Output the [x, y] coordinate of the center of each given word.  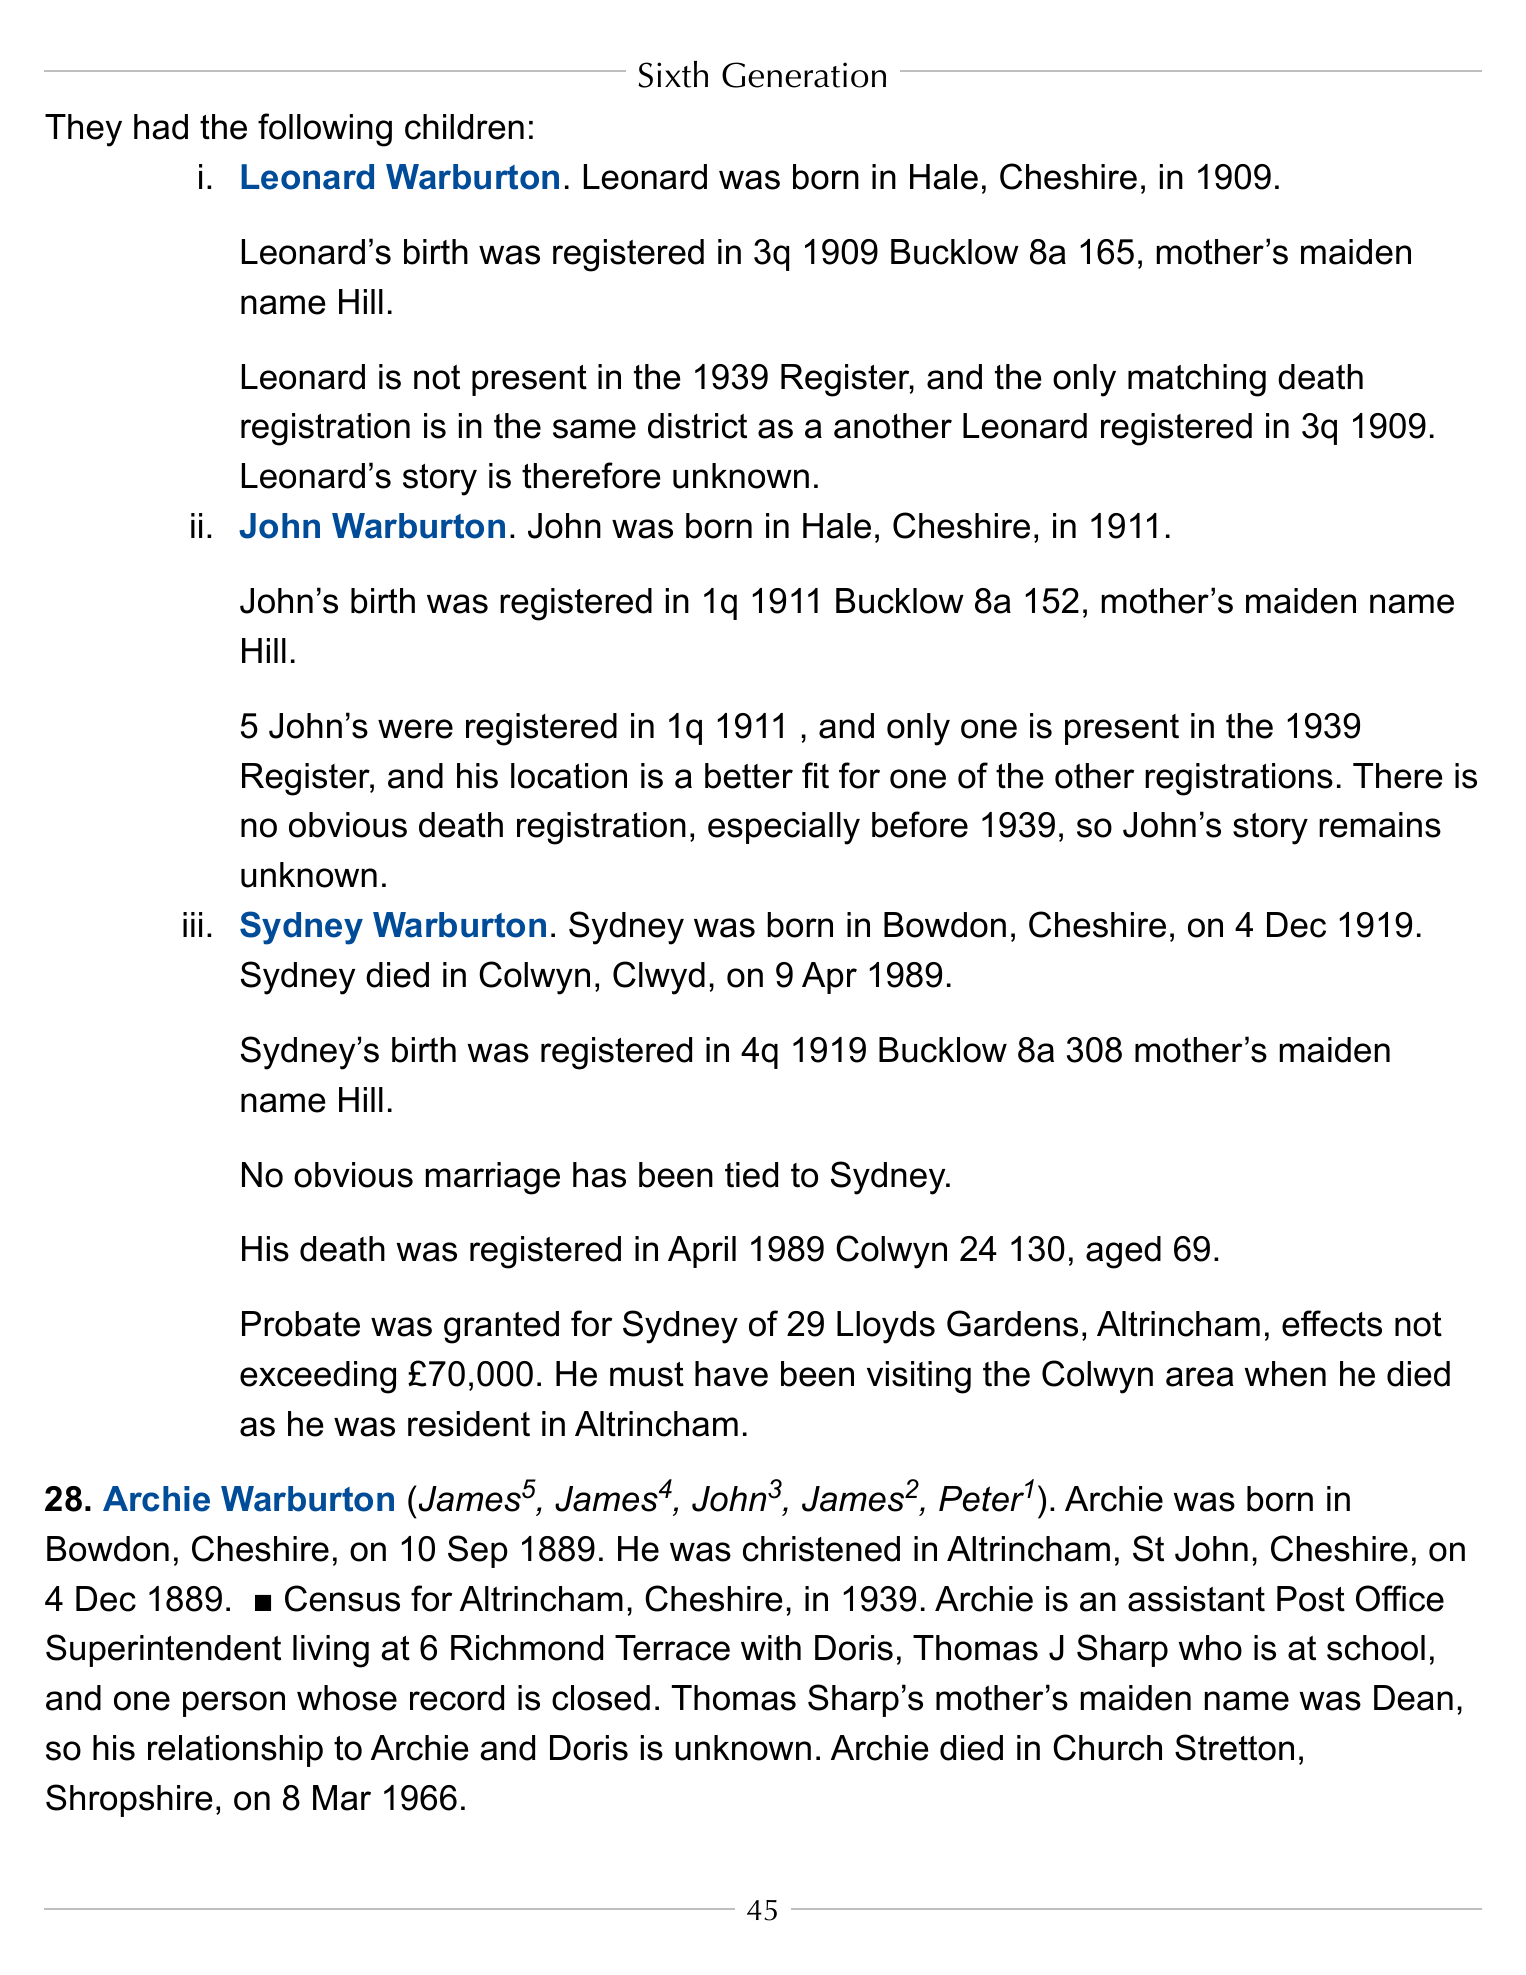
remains [1380, 825]
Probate [301, 1324]
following [325, 130]
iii [192, 924]
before [920, 824]
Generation [804, 75]
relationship [235, 1751]
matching [1197, 380]
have [731, 1374]
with [771, 1648]
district [697, 426]
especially [784, 828]
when [1285, 1374]
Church [1107, 1747]
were [415, 729]
